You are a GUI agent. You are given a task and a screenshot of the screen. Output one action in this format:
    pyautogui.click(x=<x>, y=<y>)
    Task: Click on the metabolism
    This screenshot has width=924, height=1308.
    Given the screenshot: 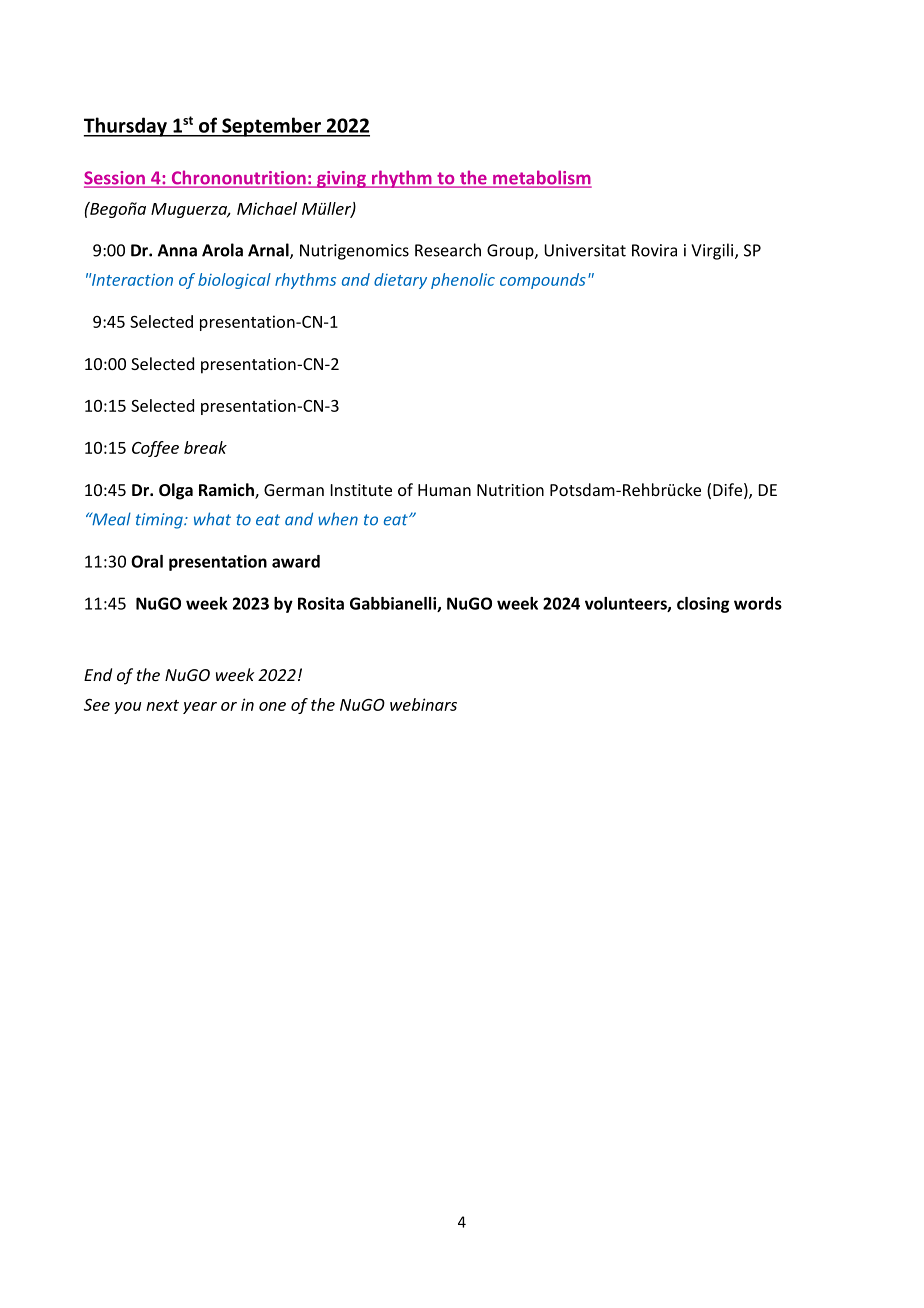 What is the action you would take?
    pyautogui.click(x=541, y=178)
